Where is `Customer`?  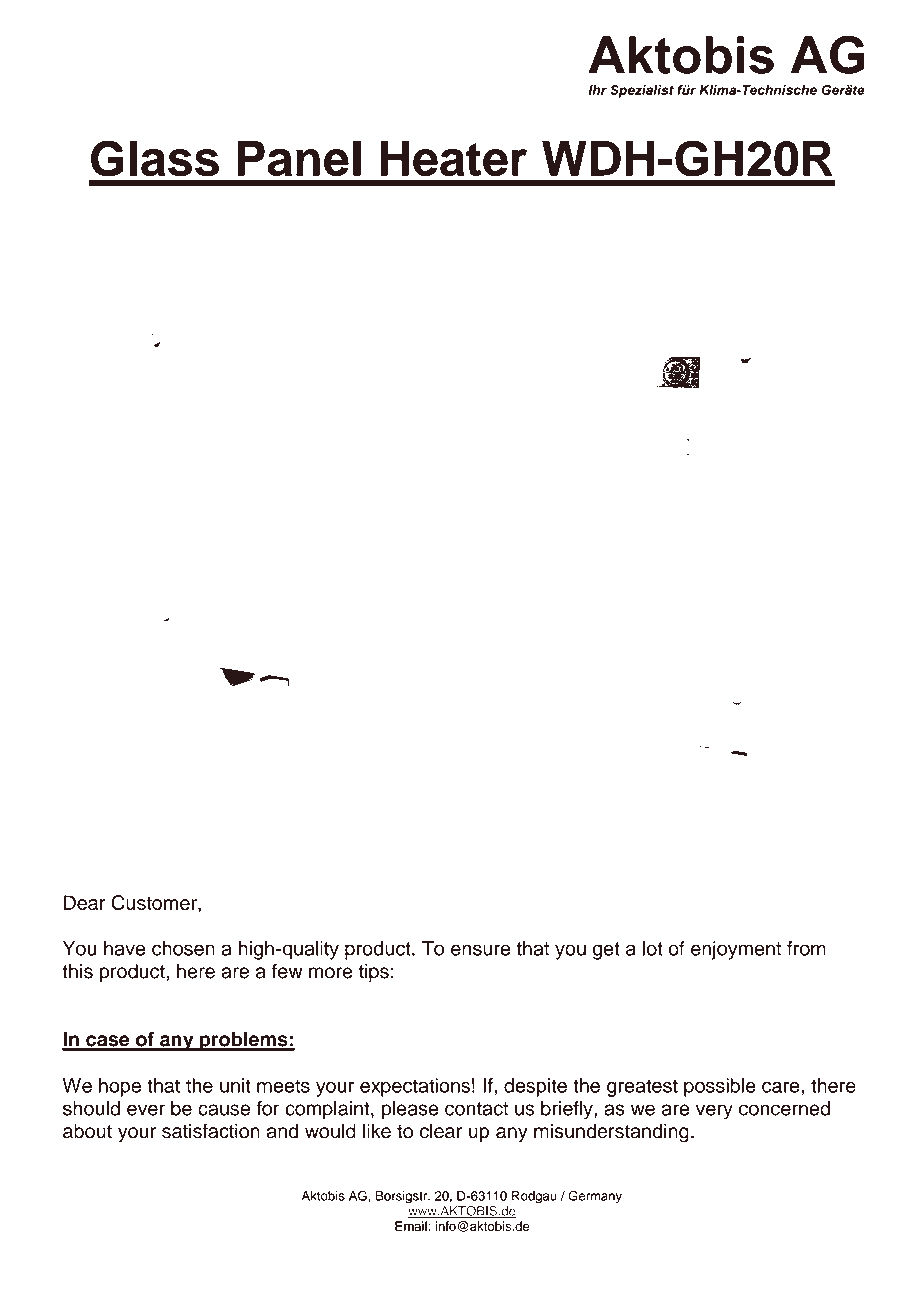
Customer is located at coordinates (155, 904).
